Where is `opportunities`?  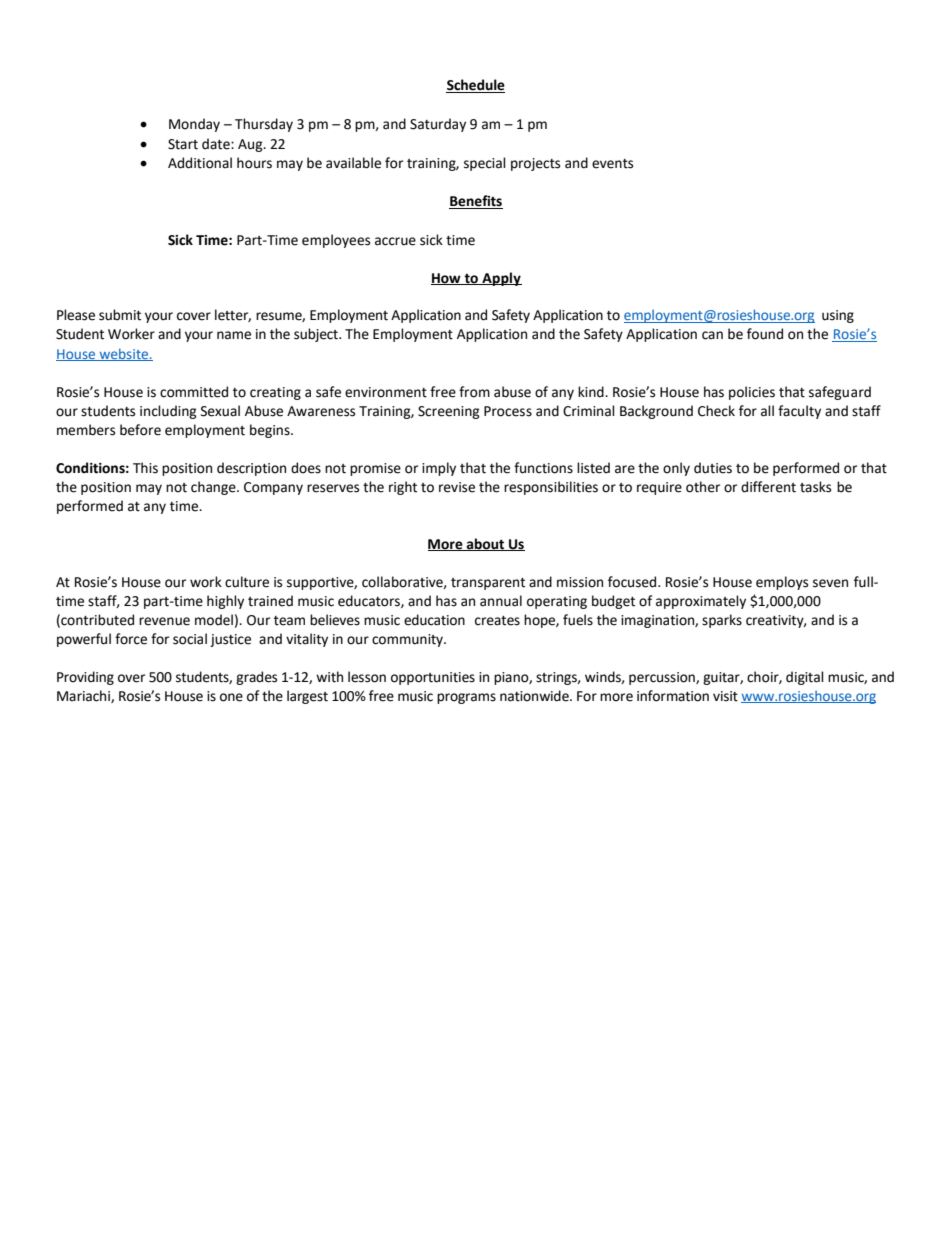 opportunities is located at coordinates (433, 678).
